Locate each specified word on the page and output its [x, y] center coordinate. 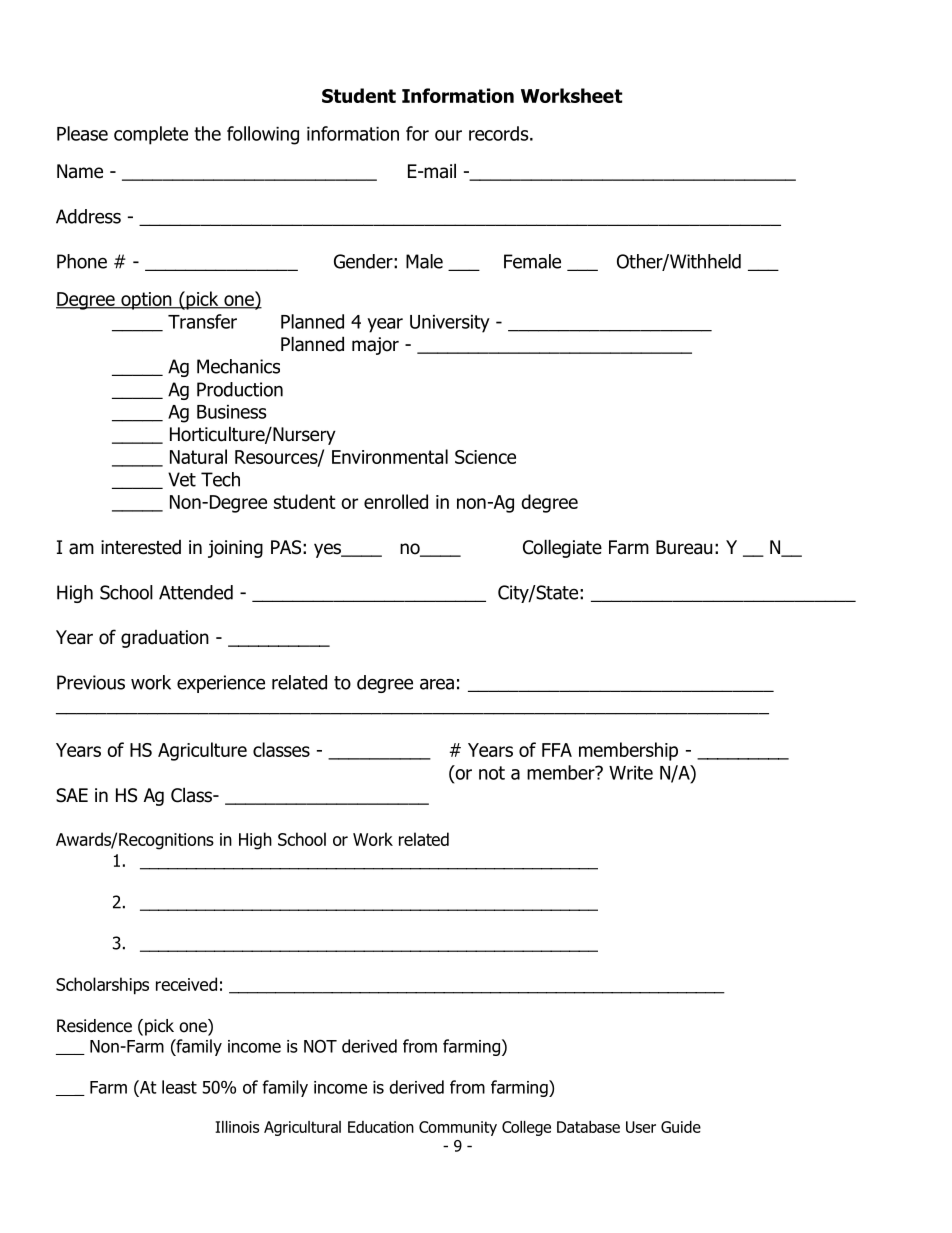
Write [631, 773]
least [179, 1087]
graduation [165, 639]
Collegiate [562, 548]
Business [232, 412]
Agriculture [202, 751]
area [437, 684]
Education [381, 1127]
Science [485, 457]
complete [151, 135]
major [375, 346]
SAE [72, 795]
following [263, 135]
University [450, 324]
